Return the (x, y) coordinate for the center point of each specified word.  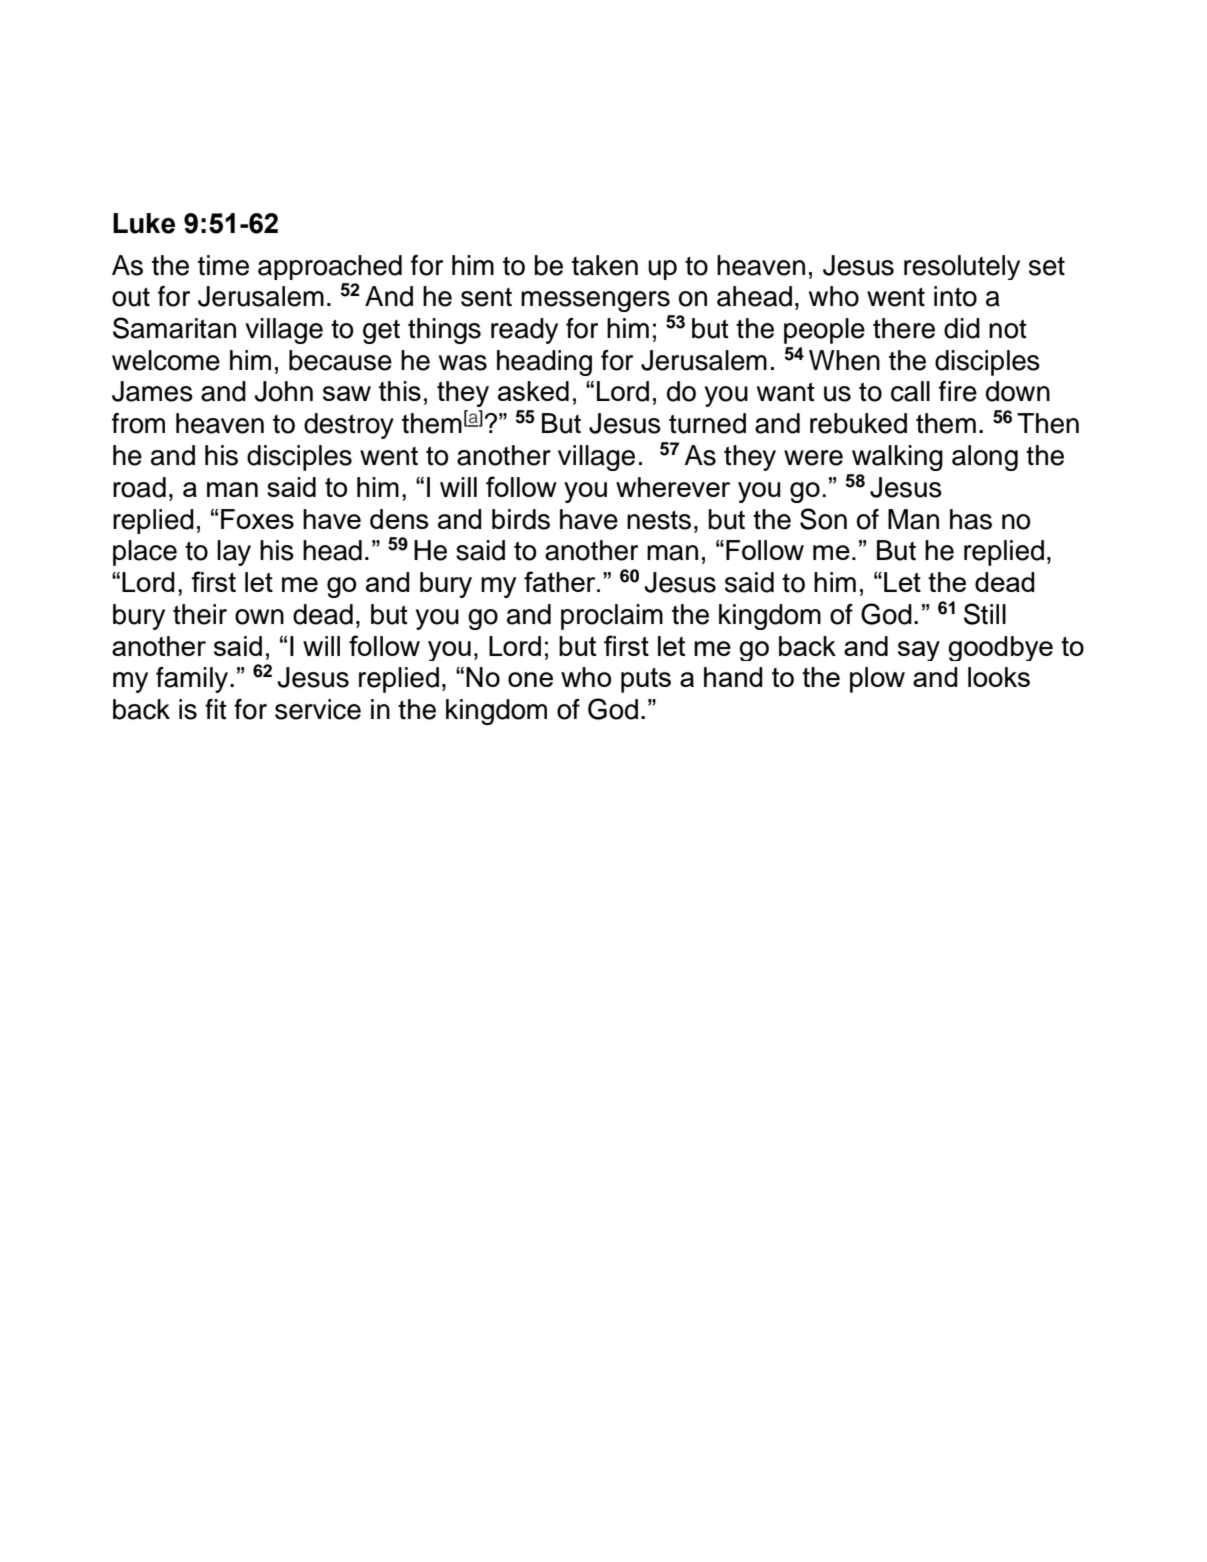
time (223, 265)
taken (605, 265)
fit (216, 709)
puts (646, 680)
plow (877, 680)
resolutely (962, 267)
